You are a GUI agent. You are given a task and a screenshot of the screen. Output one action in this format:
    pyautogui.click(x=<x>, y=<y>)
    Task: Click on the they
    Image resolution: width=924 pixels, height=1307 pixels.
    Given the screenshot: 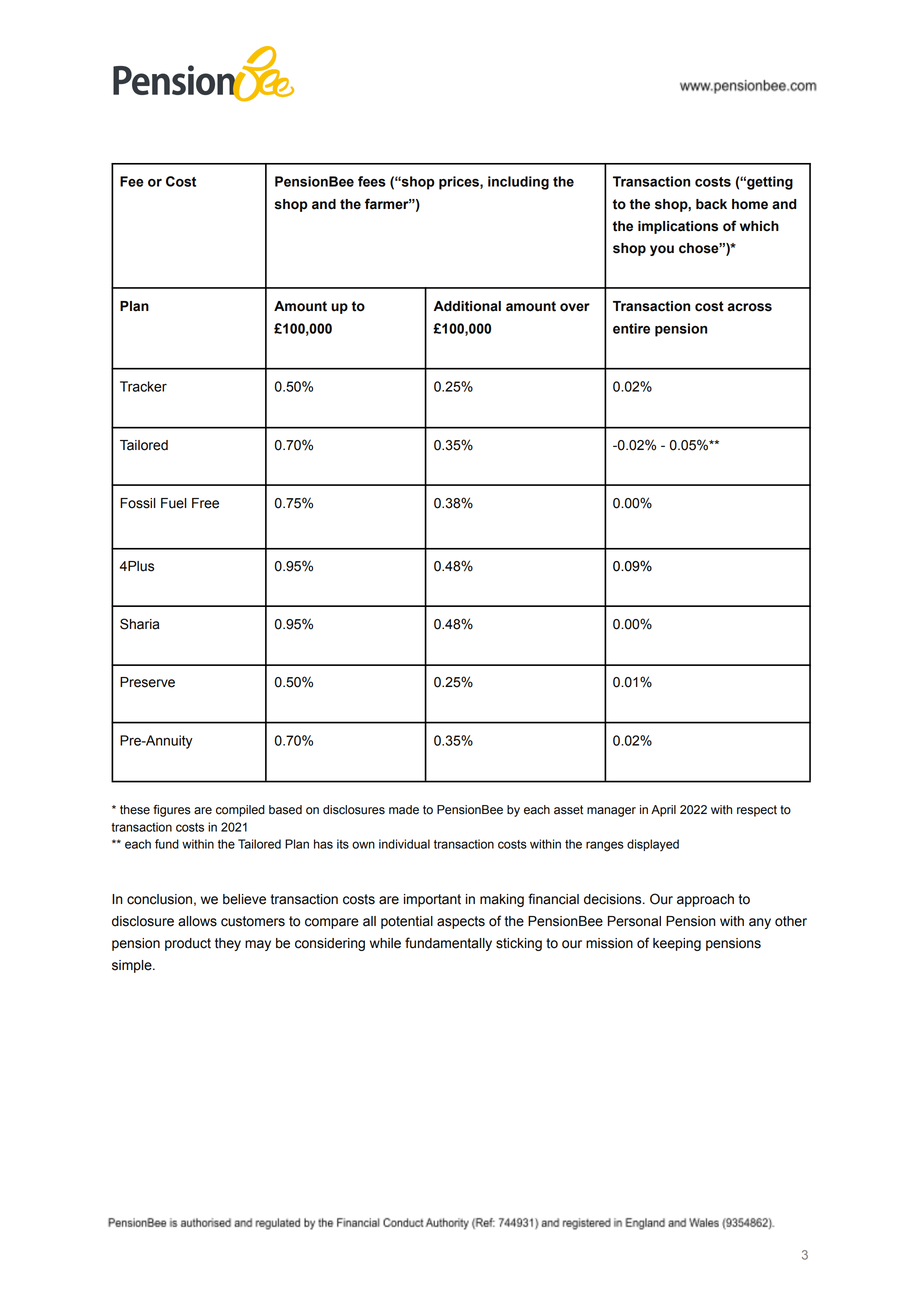 What is the action you would take?
    pyautogui.click(x=228, y=944)
